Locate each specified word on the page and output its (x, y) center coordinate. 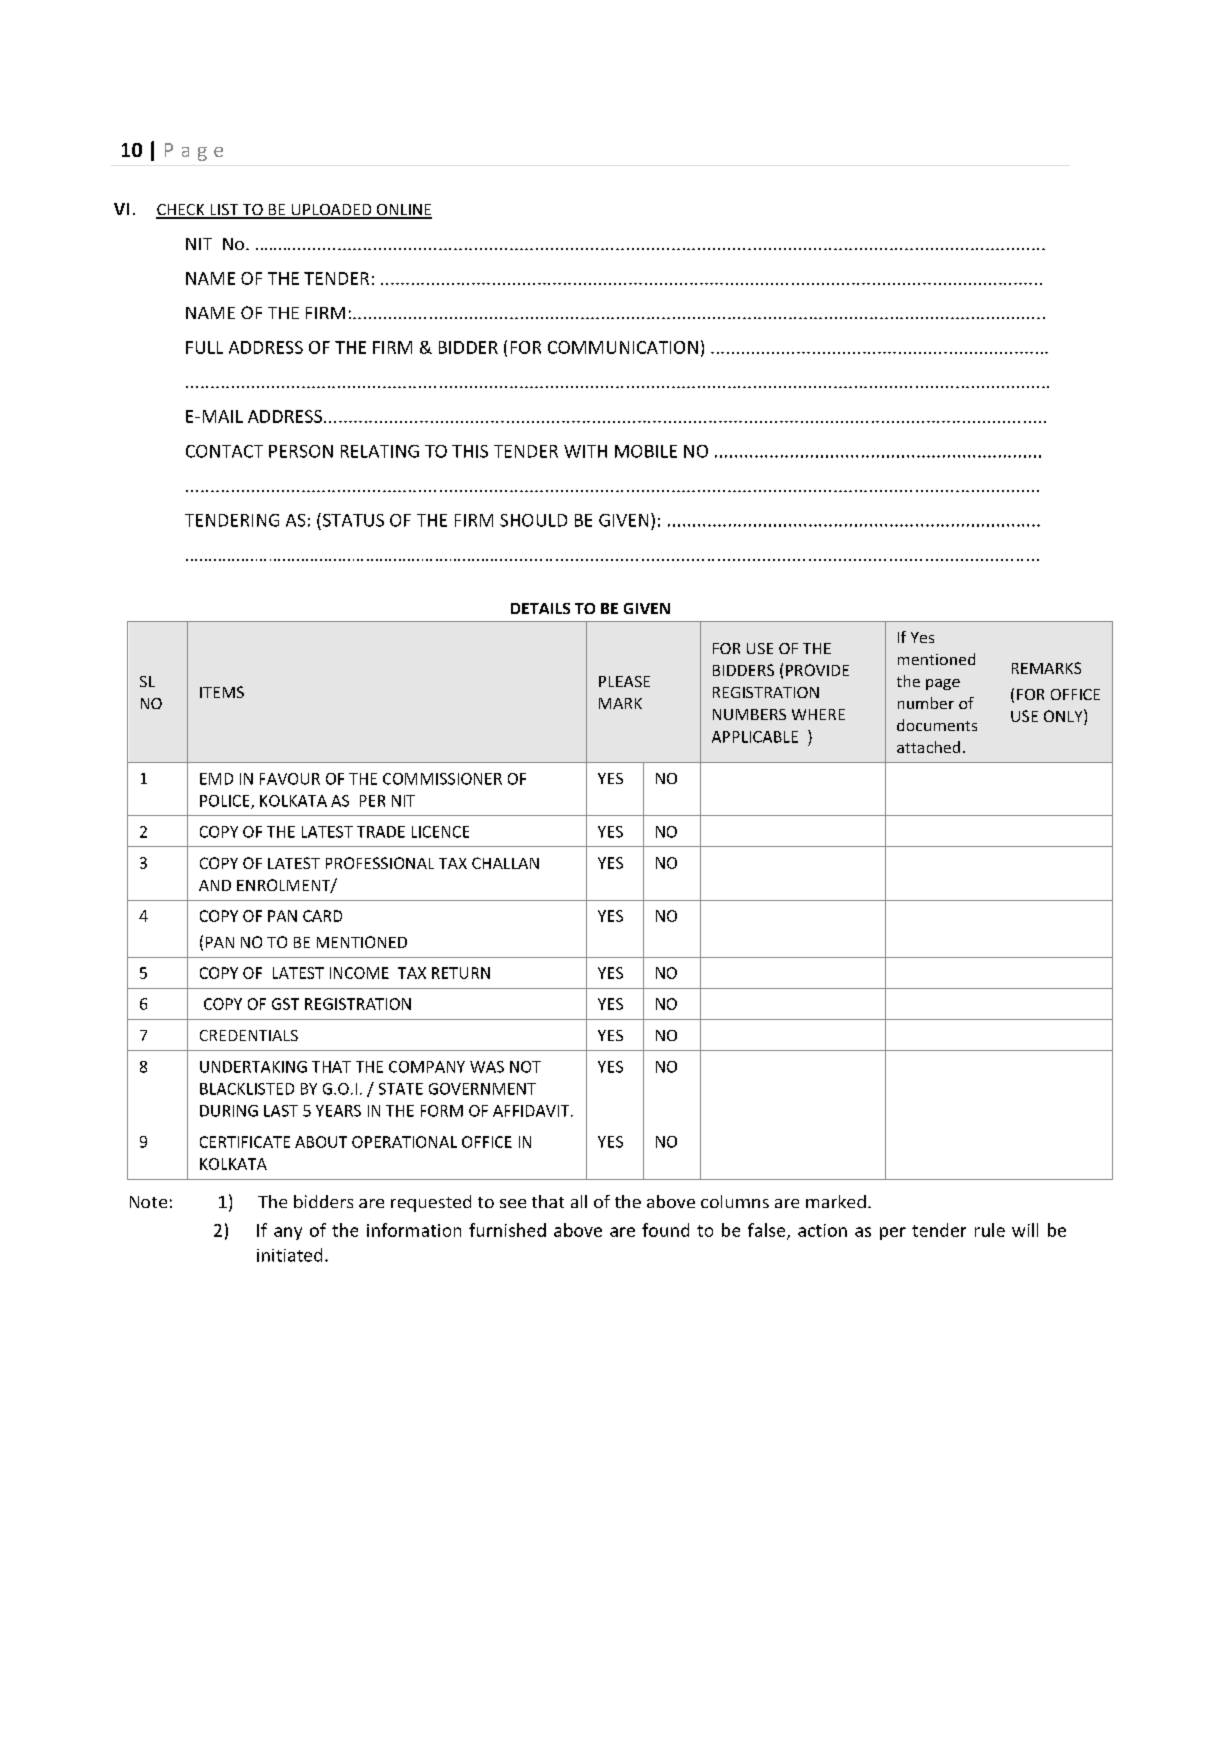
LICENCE (440, 832)
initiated (289, 1255)
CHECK (181, 211)
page (943, 684)
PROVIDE (817, 670)
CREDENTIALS (249, 1035)
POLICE (226, 802)
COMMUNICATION (623, 347)
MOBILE (646, 451)
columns (735, 1201)
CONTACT (224, 451)
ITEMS (222, 692)
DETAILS (540, 608)
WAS (487, 1067)
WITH (585, 451)
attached (928, 747)
